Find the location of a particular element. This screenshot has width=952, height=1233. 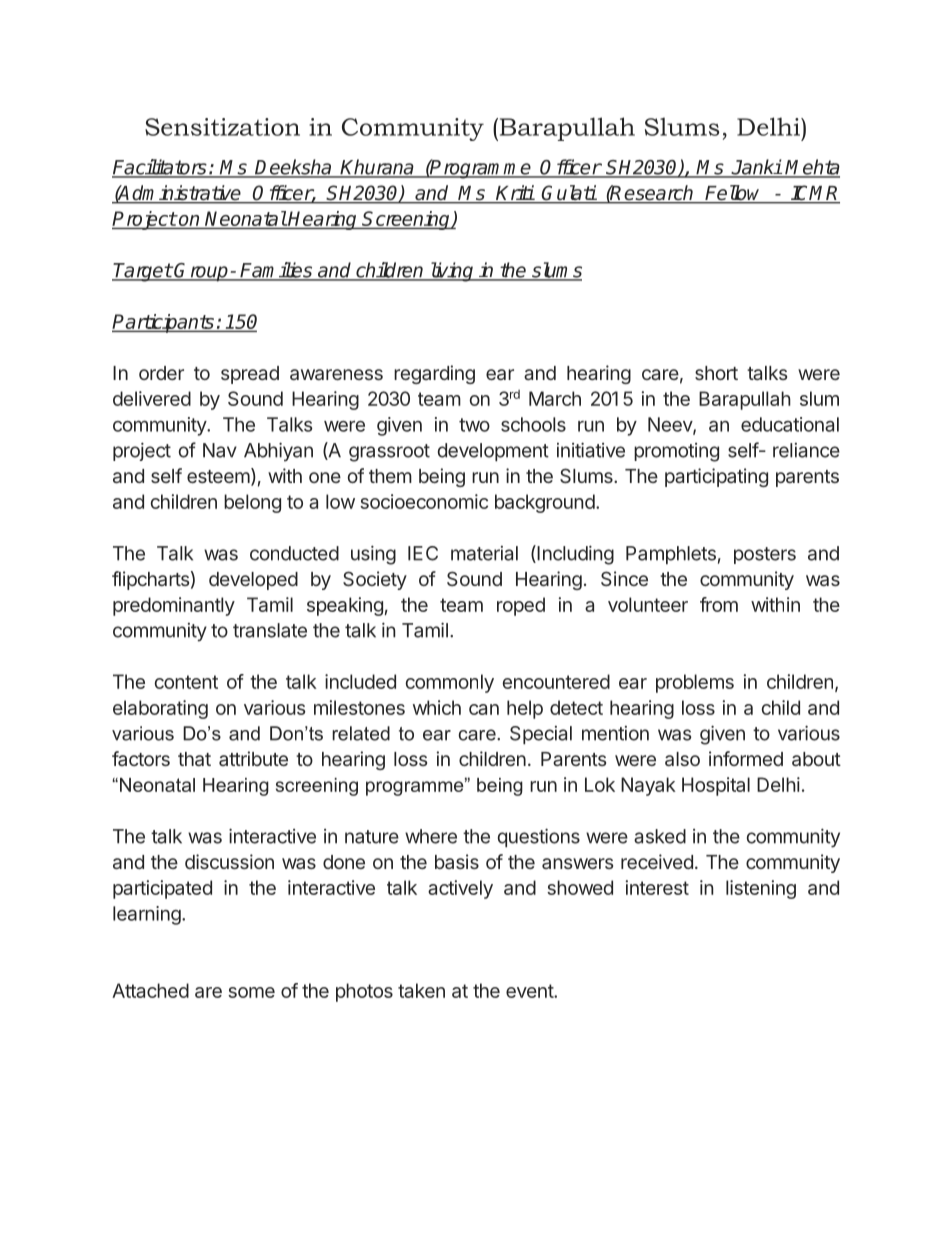

Fellow is located at coordinates (734, 194).
